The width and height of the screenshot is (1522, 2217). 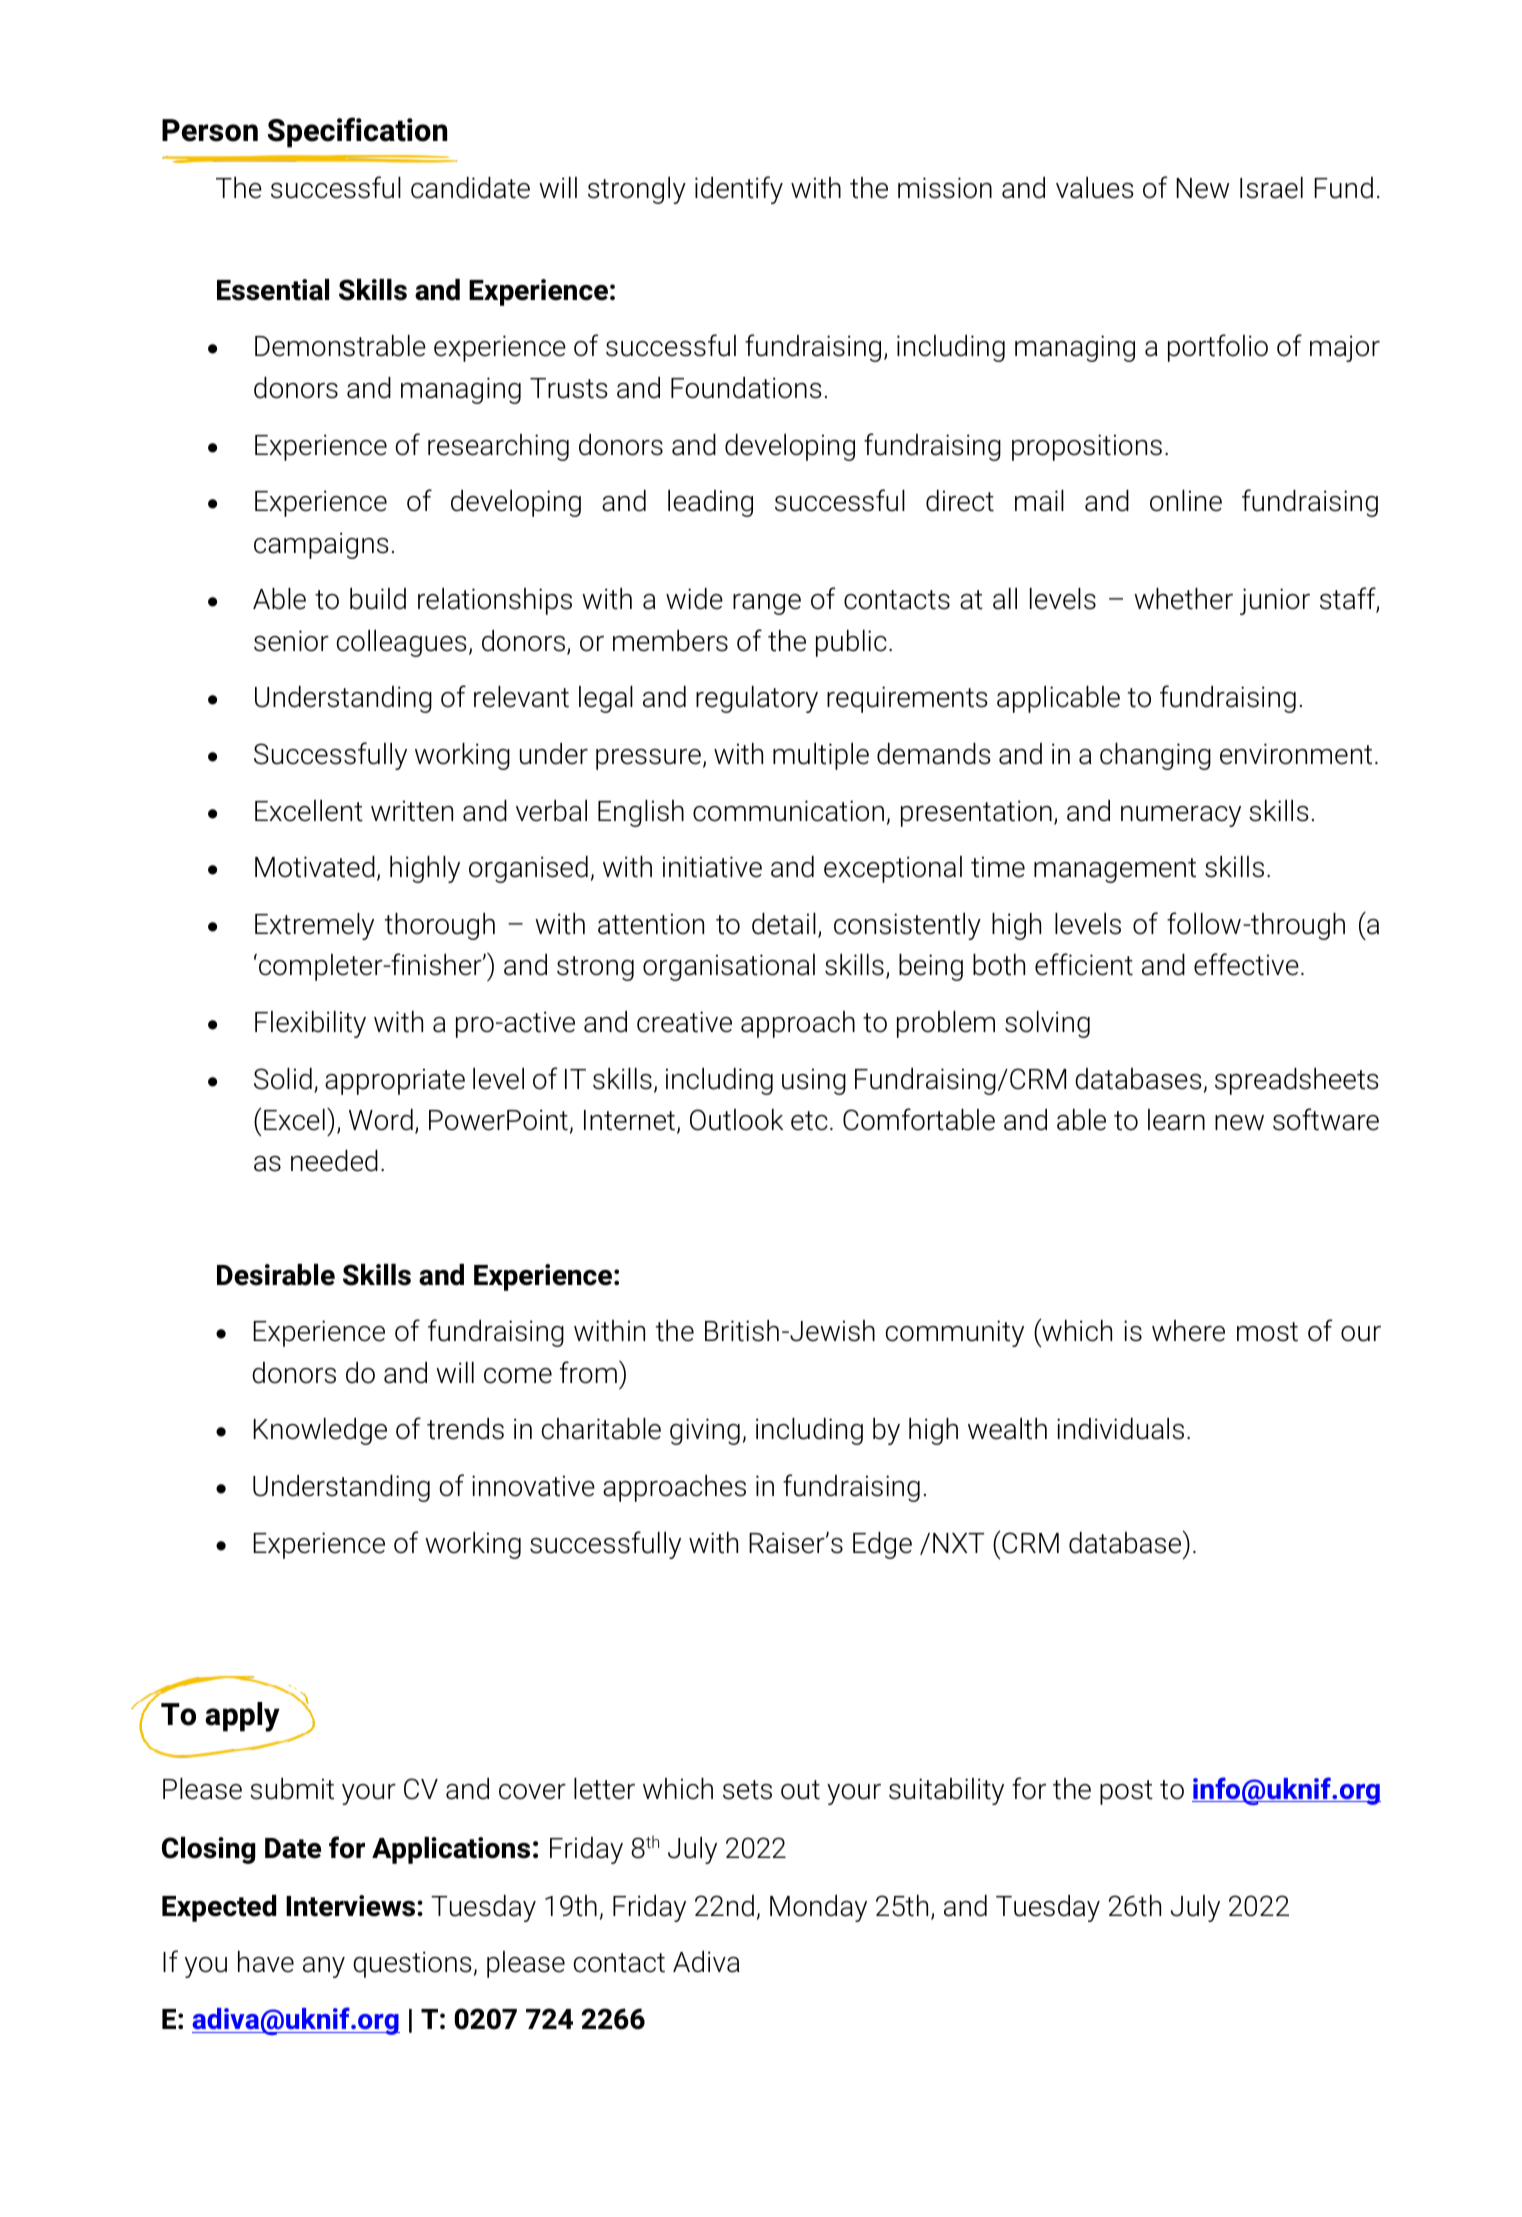 What do you see at coordinates (814, 1081) in the screenshot?
I see `using` at bounding box center [814, 1081].
